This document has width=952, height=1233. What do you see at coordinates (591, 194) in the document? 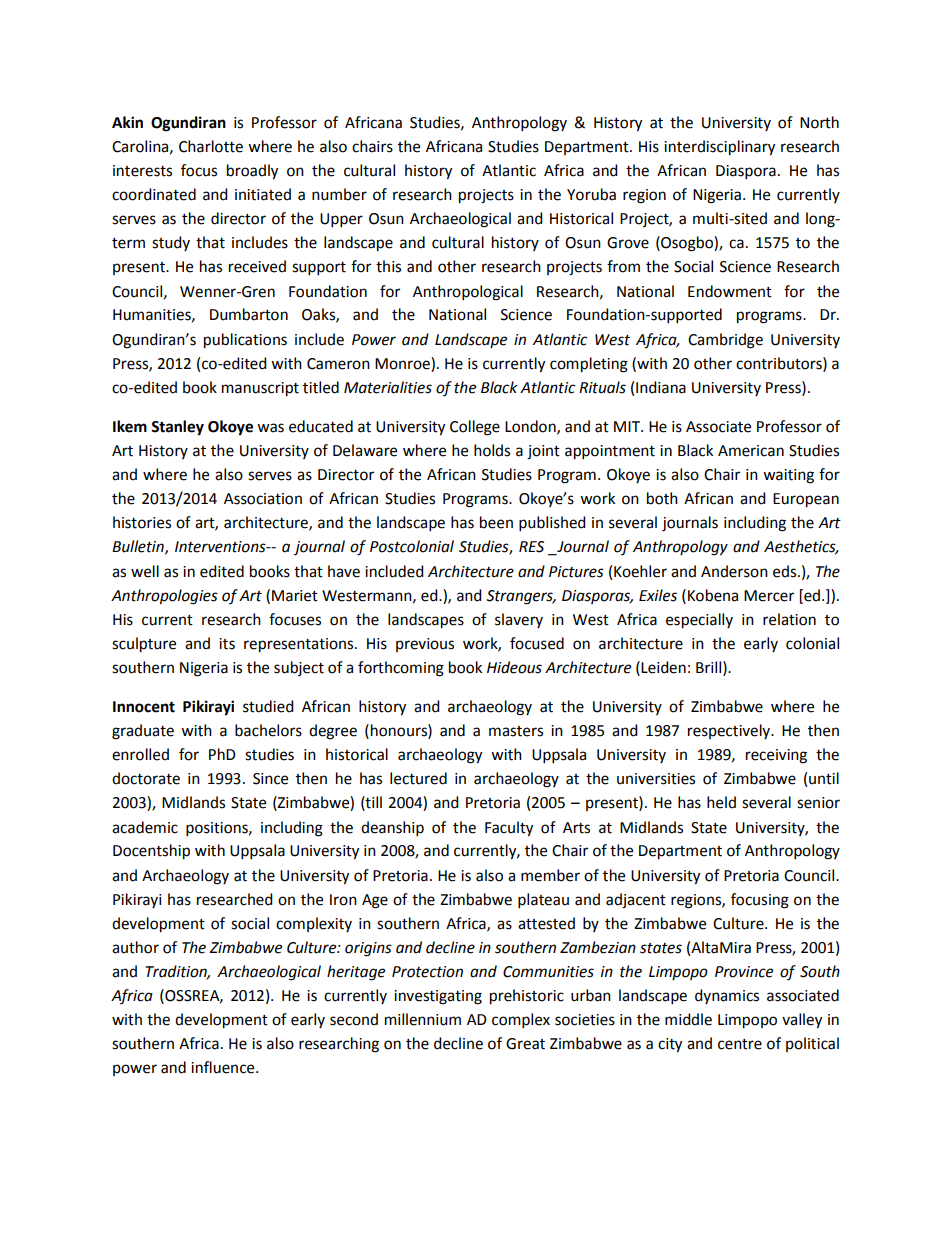
I see `Yoruba` at bounding box center [591, 194].
